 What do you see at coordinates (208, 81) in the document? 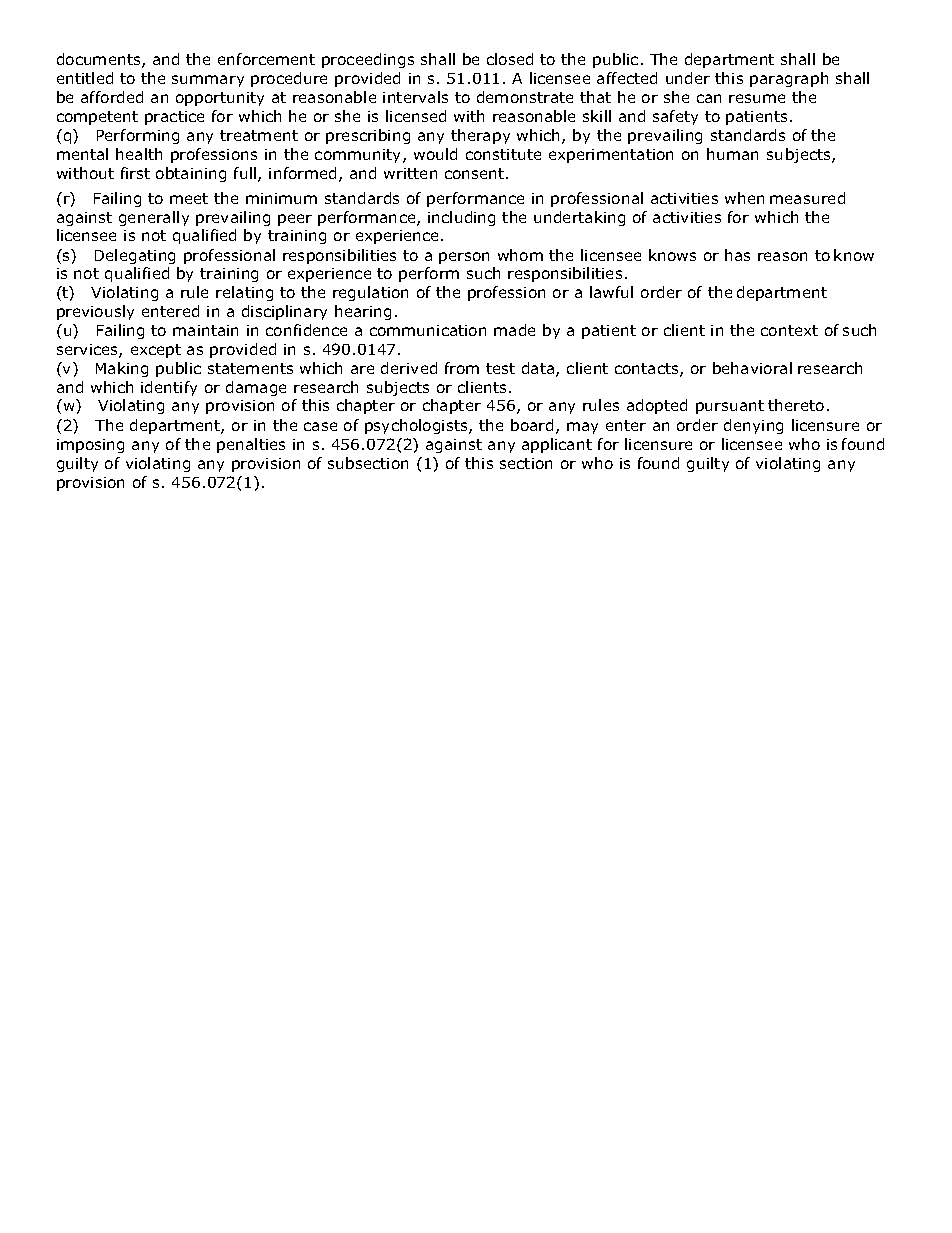
I see `summary` at bounding box center [208, 81].
